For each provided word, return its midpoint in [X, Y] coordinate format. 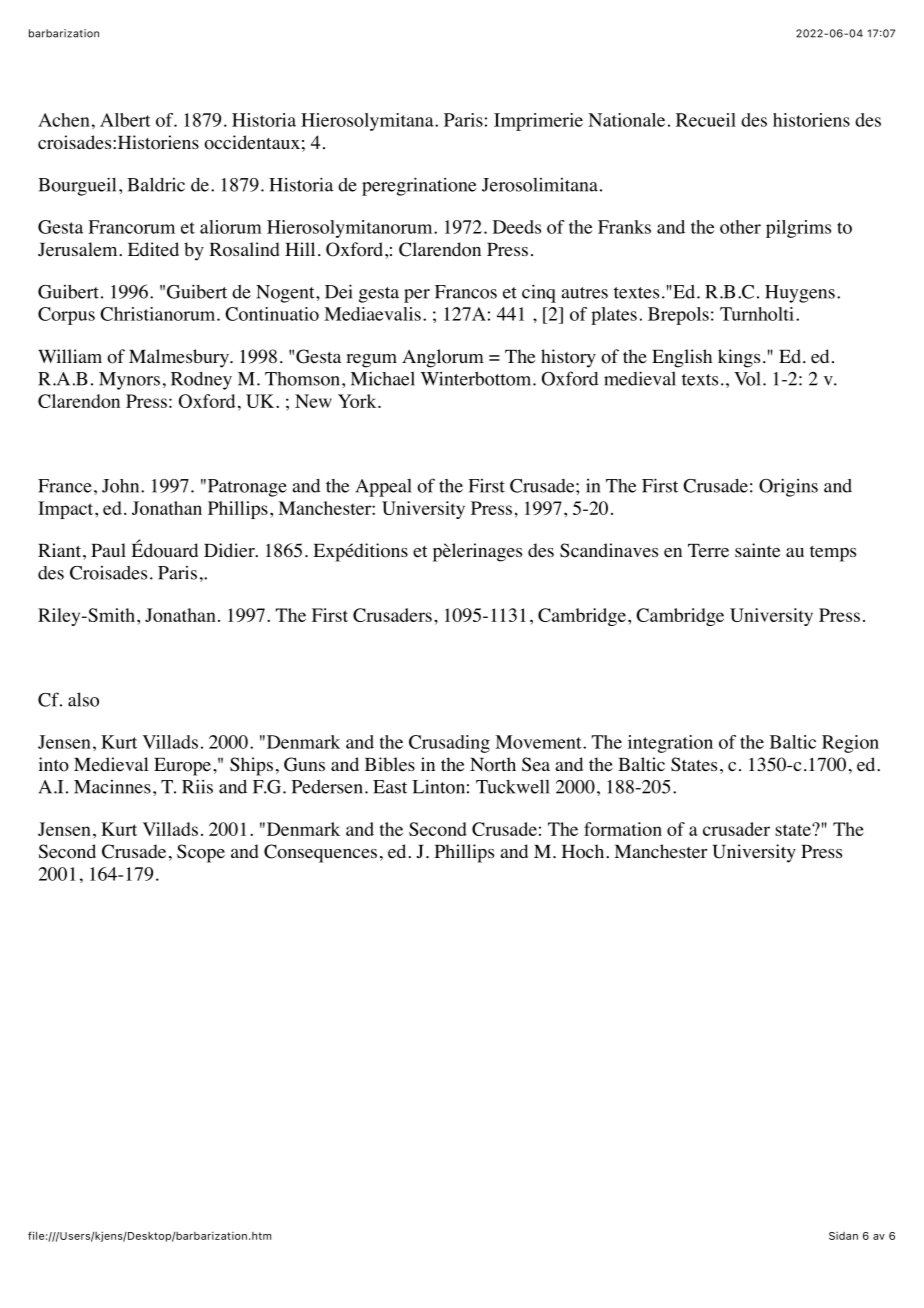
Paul [108, 550]
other [740, 227]
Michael [382, 378]
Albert [125, 120]
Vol [747, 379]
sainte [757, 550]
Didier [230, 550]
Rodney [201, 381]
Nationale [626, 120]
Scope [201, 853]
